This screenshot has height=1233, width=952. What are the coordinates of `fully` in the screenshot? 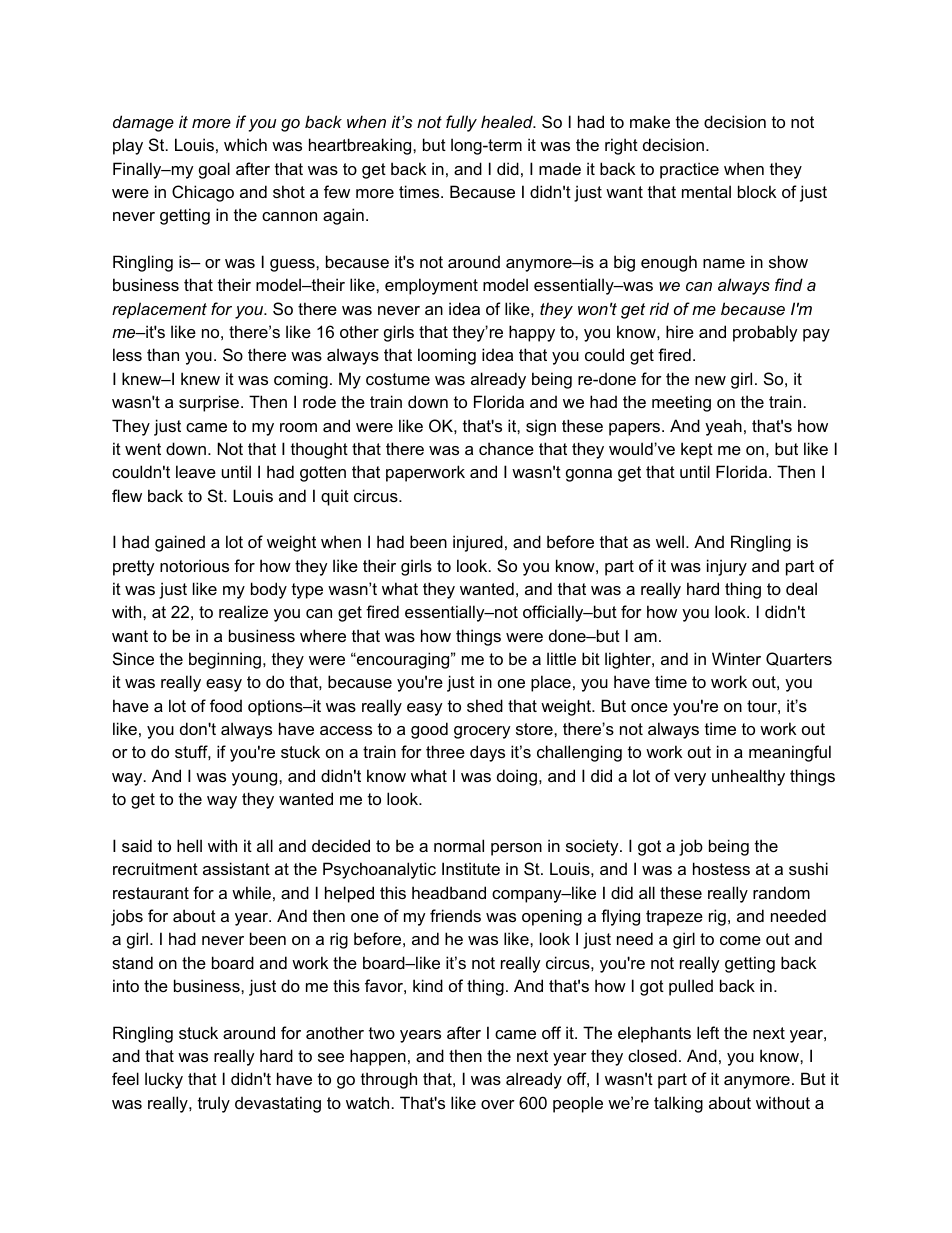 It's located at (461, 123).
